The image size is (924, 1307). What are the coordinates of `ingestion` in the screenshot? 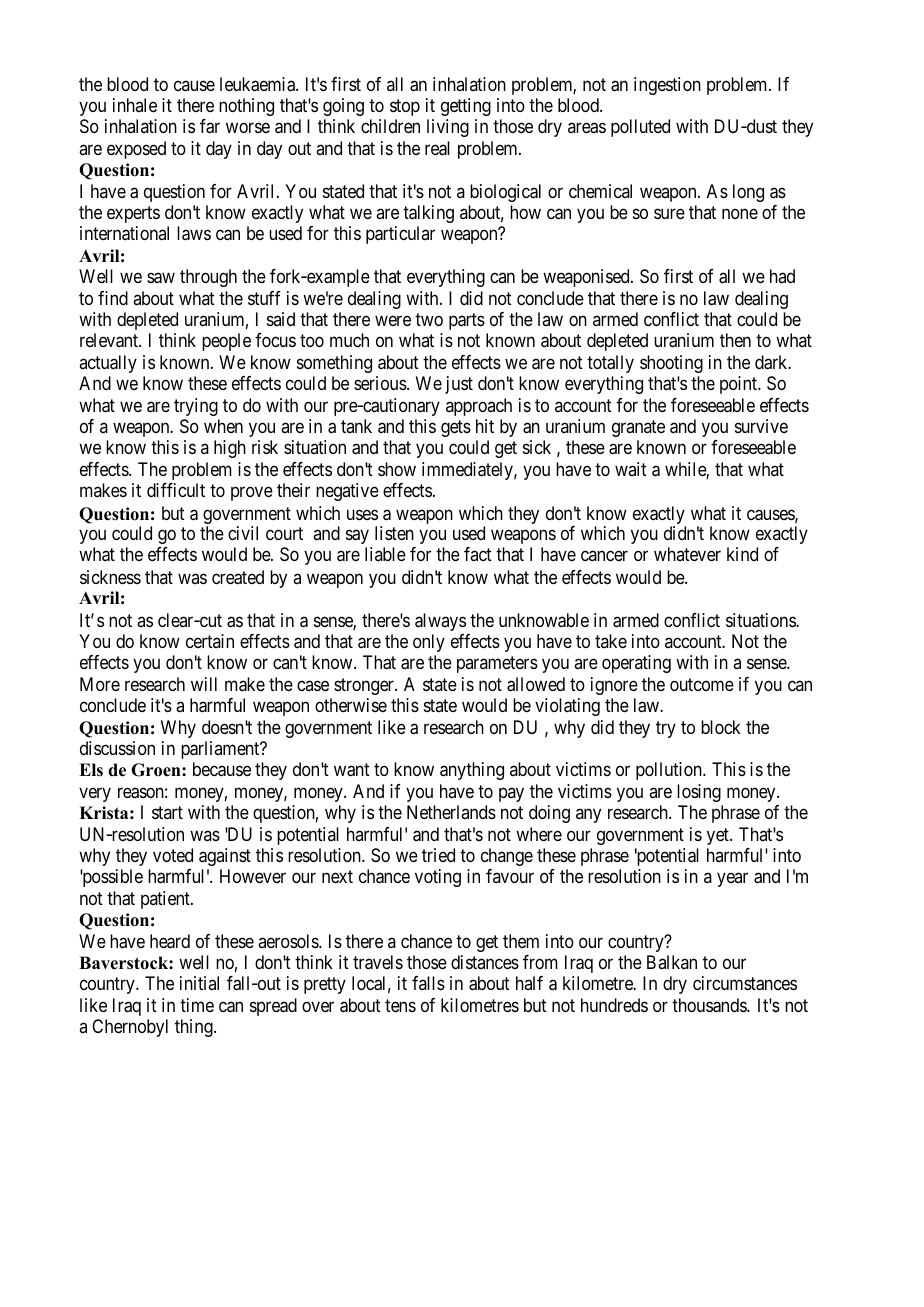 It's located at (667, 86).
